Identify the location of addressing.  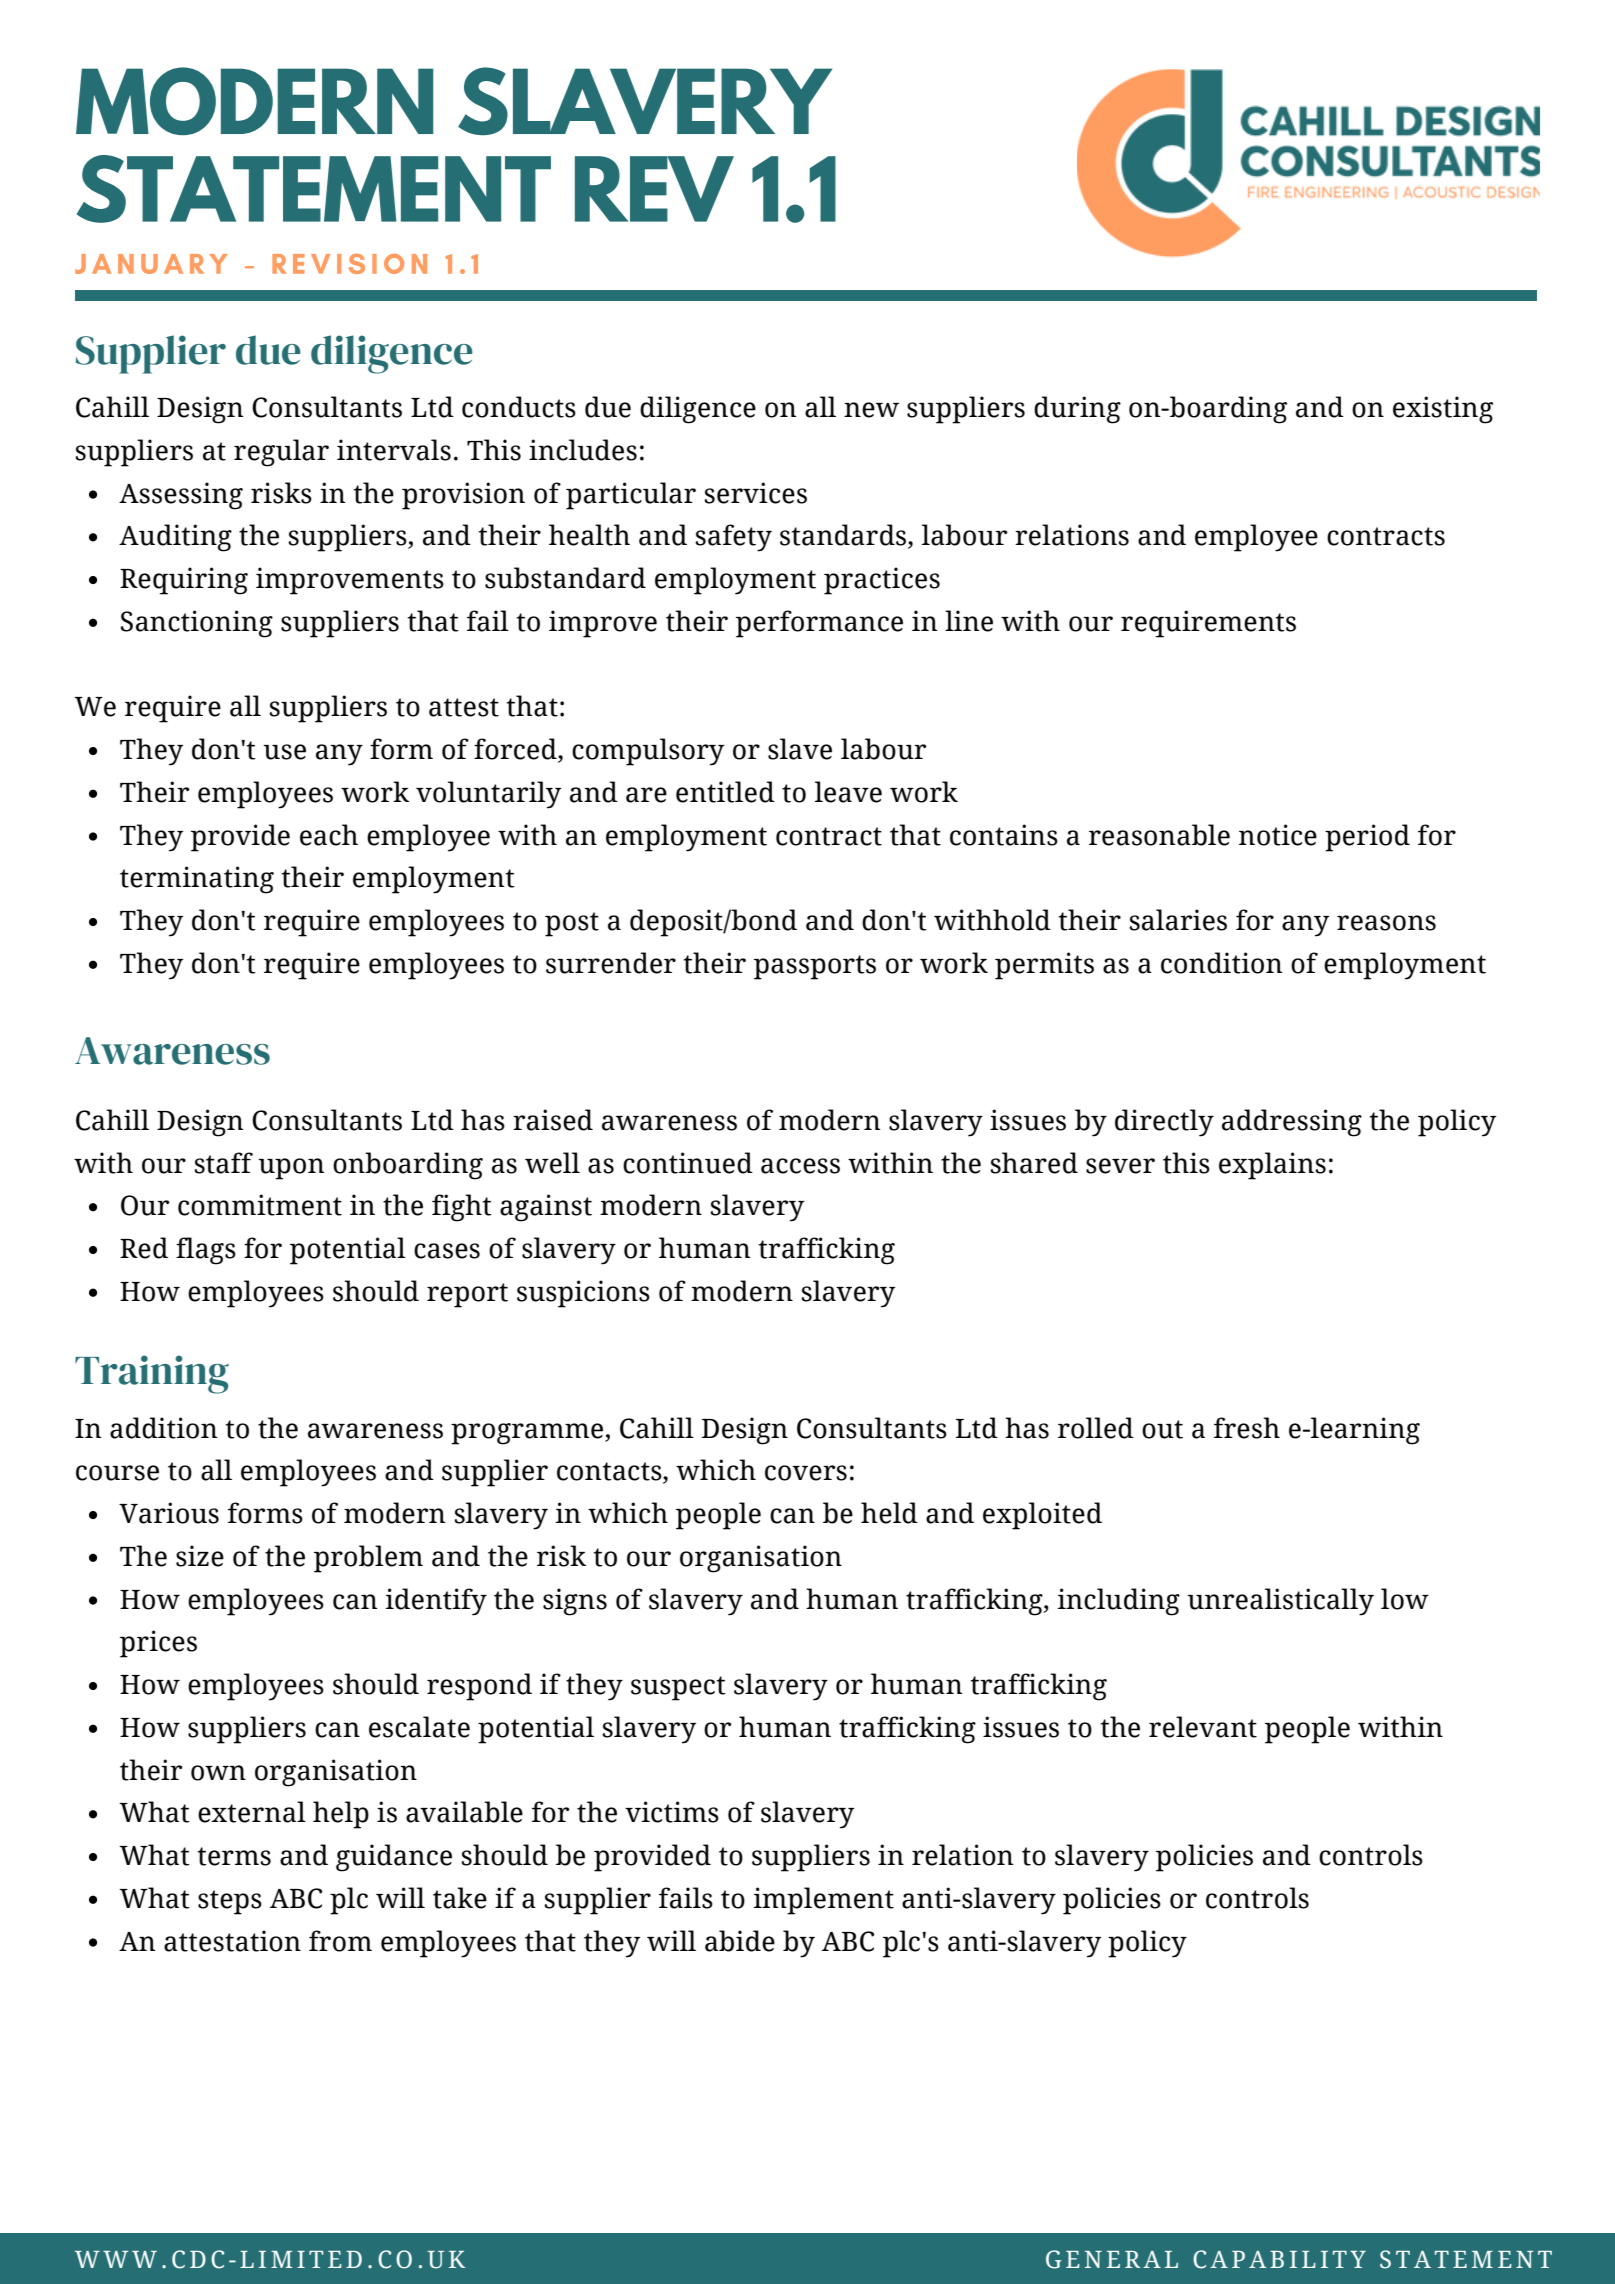
(1292, 1123).
